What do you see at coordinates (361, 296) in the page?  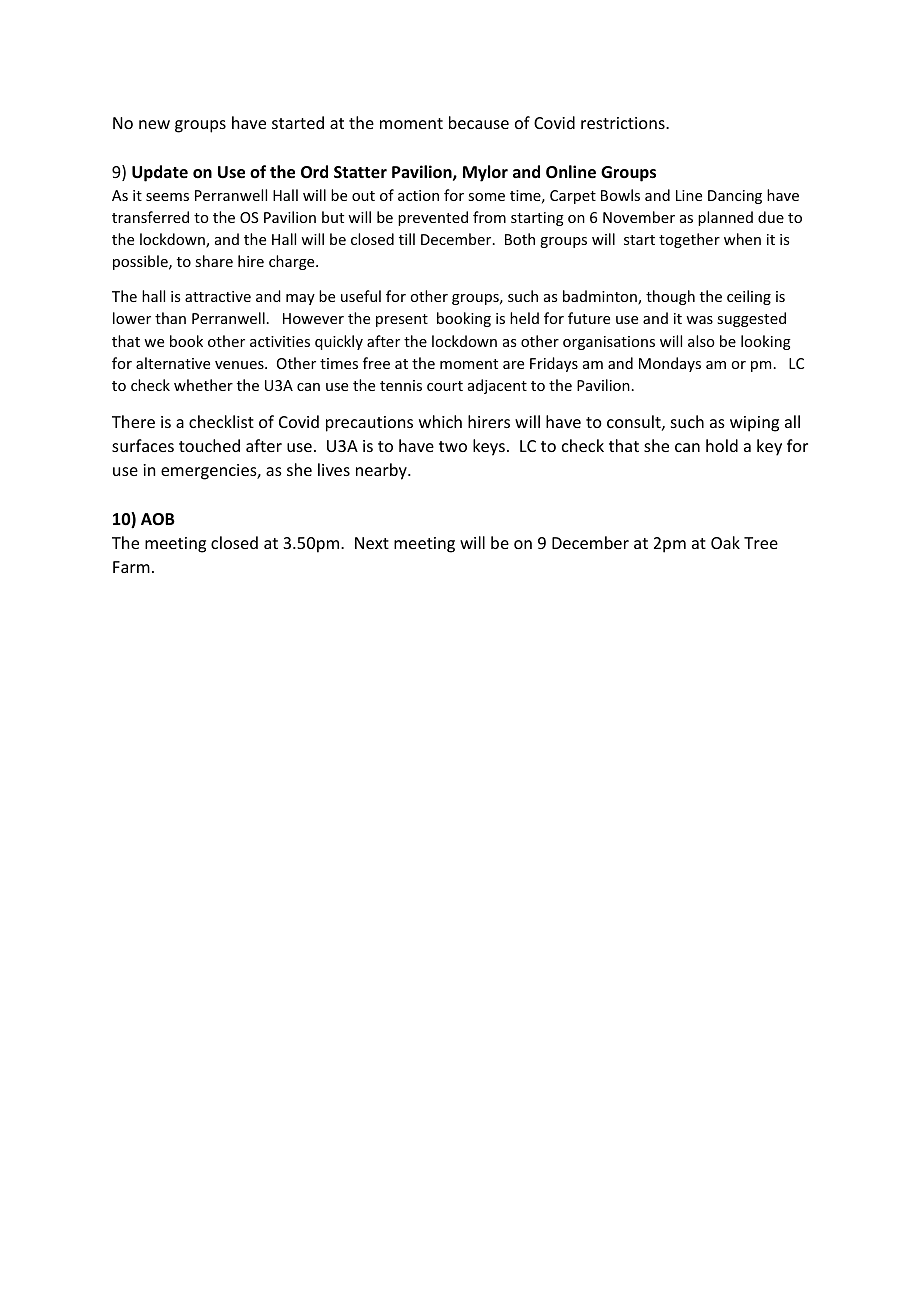 I see `useful` at bounding box center [361, 296].
